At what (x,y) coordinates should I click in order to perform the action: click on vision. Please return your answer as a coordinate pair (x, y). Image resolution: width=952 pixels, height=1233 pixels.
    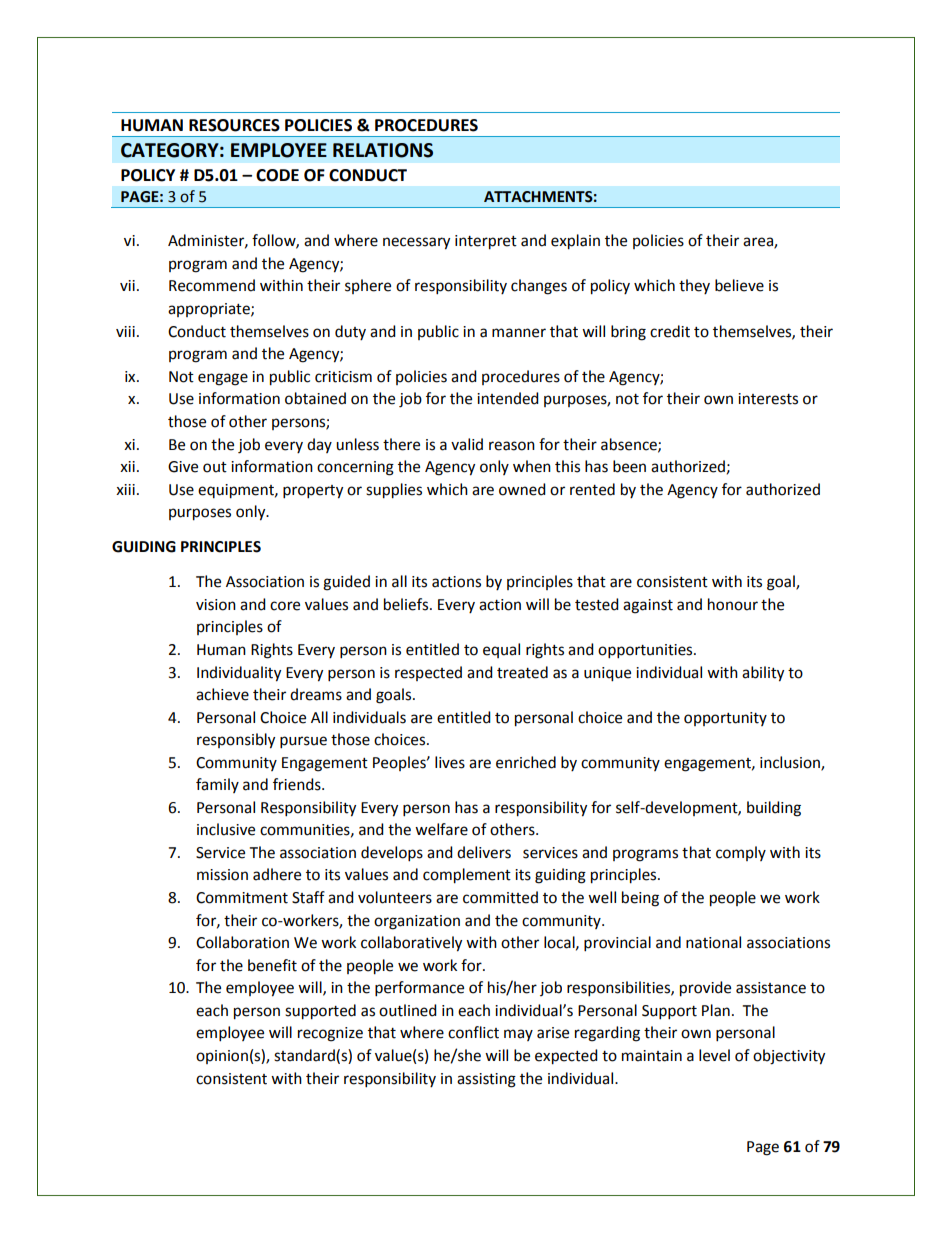
    Looking at the image, I should click on (216, 605).
